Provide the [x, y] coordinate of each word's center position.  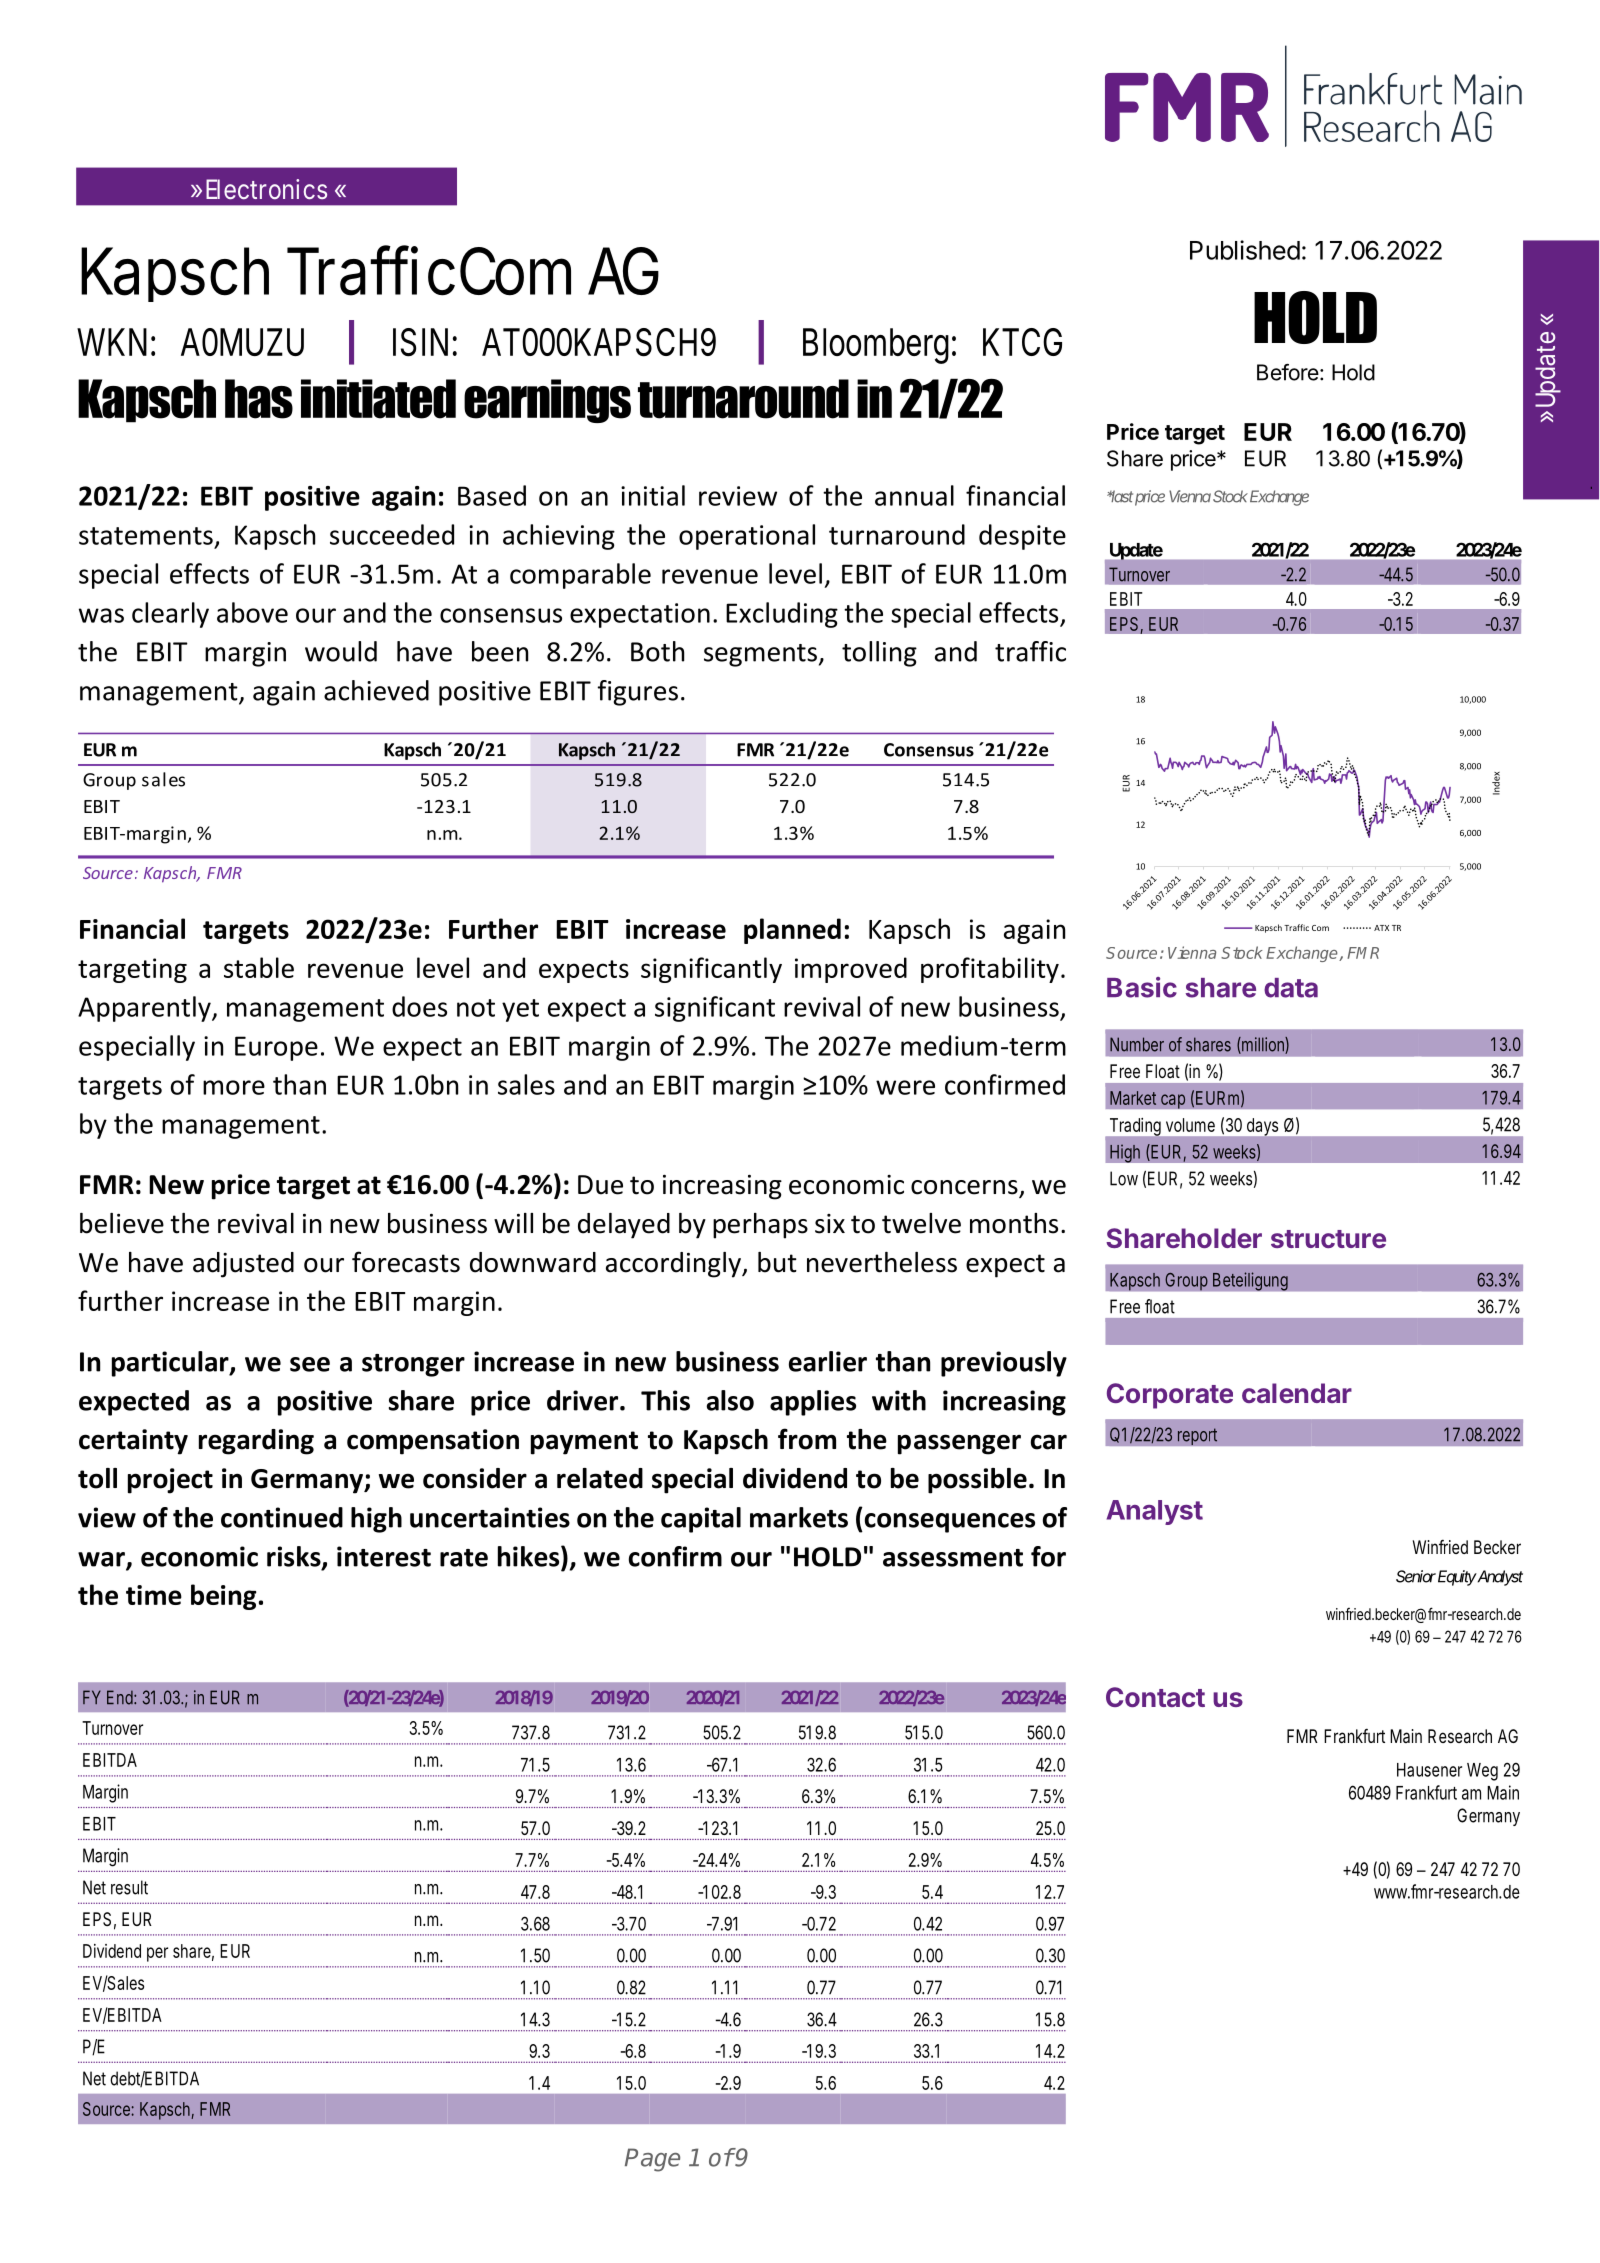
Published [1245, 250]
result [129, 1887]
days [1262, 1127]
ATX [1381, 928]
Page [652, 2160]
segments [760, 655]
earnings [547, 401]
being [224, 1597]
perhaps [760, 1226]
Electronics [266, 189]
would [341, 651]
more [234, 1087]
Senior [1416, 1576]
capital [701, 1520]
